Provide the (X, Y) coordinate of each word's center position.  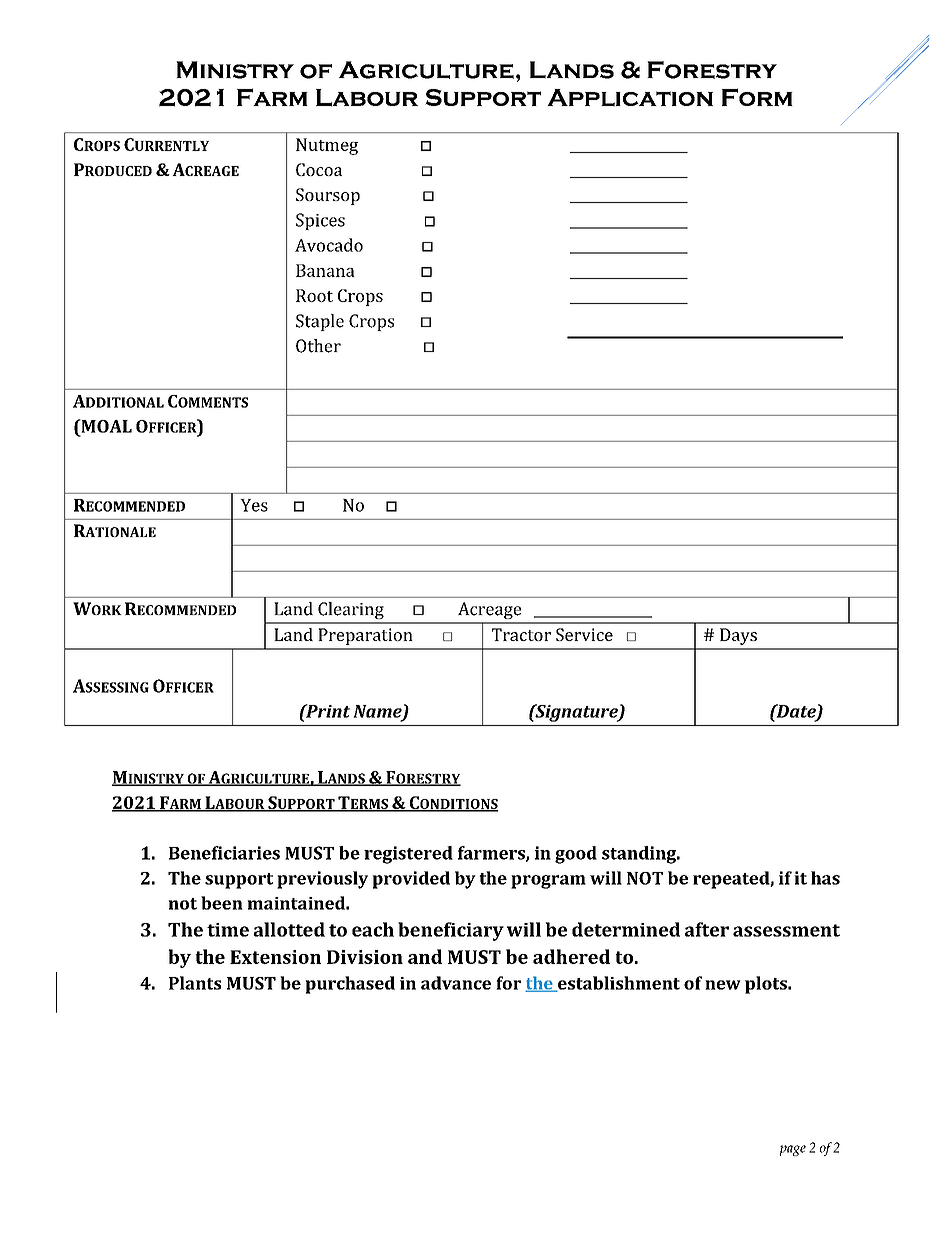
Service (584, 634)
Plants (195, 983)
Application (630, 98)
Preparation (365, 636)
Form (757, 97)
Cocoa (319, 169)
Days (738, 636)
